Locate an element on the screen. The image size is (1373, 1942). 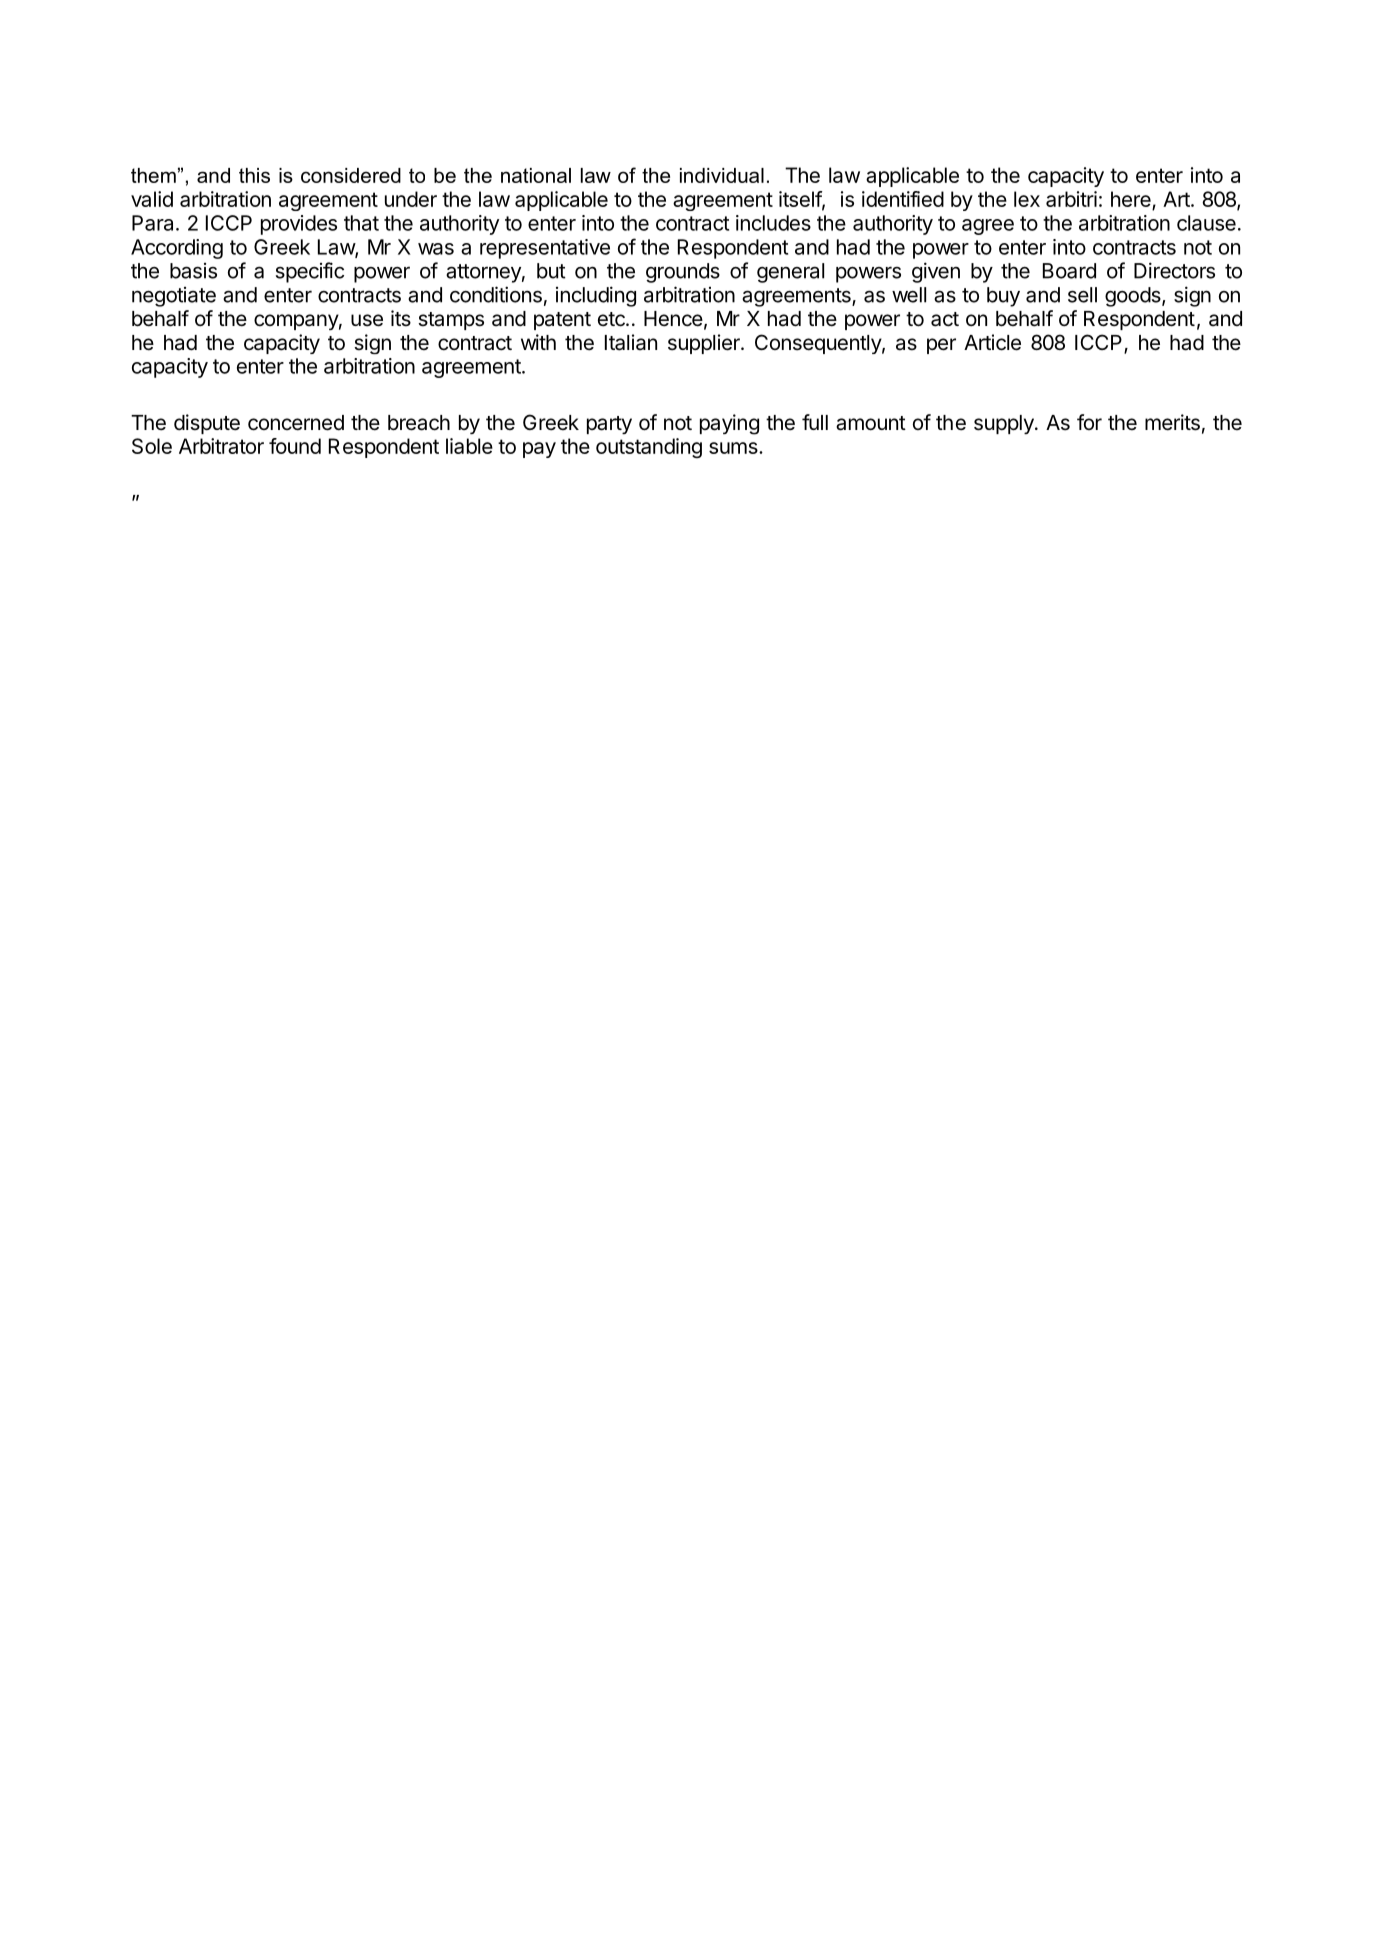
concerned is located at coordinates (296, 423).
